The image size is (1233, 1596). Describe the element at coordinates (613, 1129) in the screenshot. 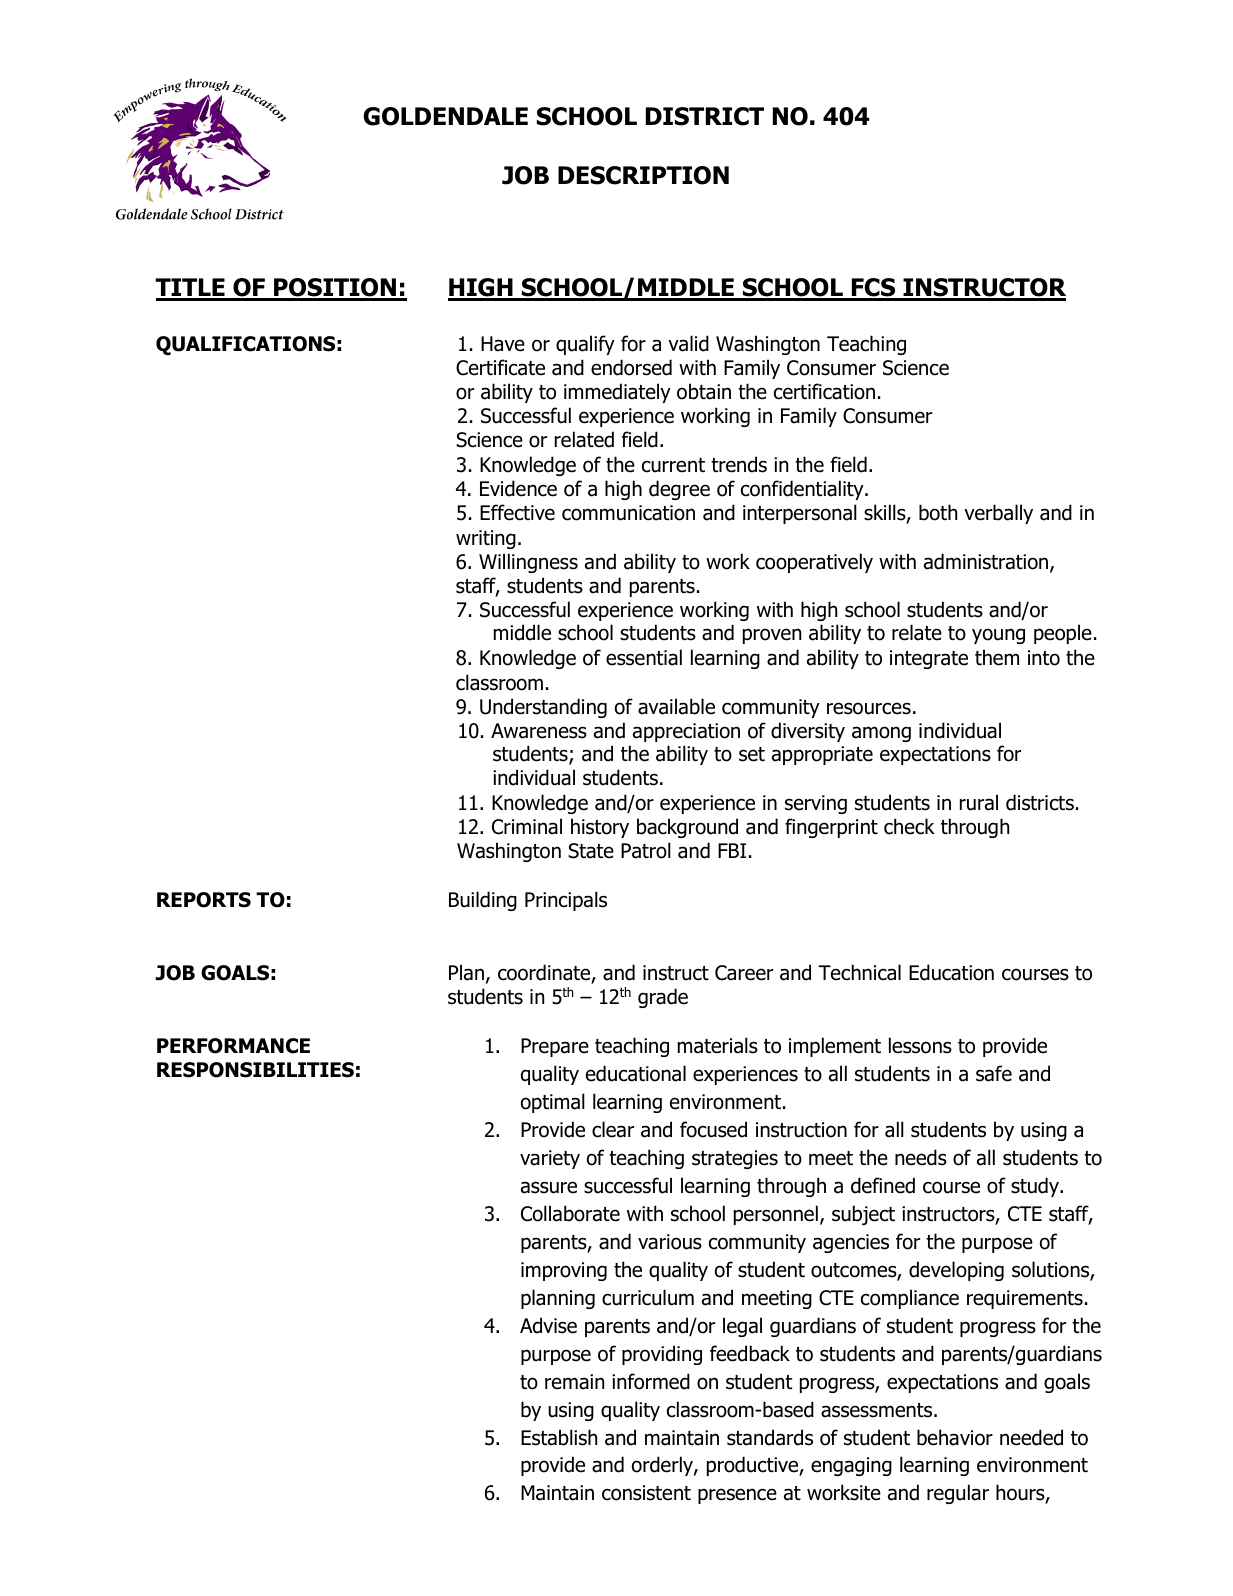

I see `clear` at that location.
